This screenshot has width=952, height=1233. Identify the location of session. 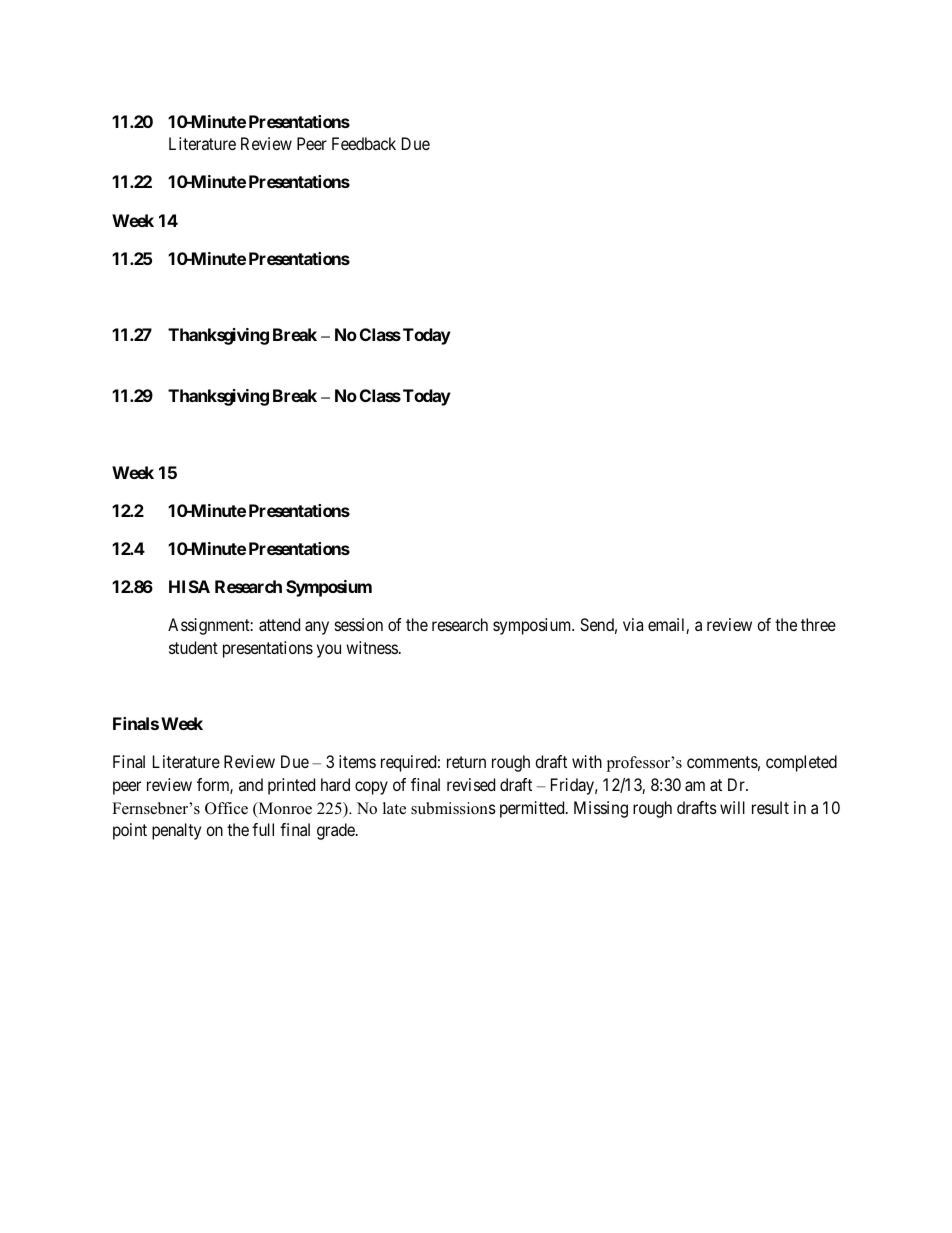
(359, 624).
